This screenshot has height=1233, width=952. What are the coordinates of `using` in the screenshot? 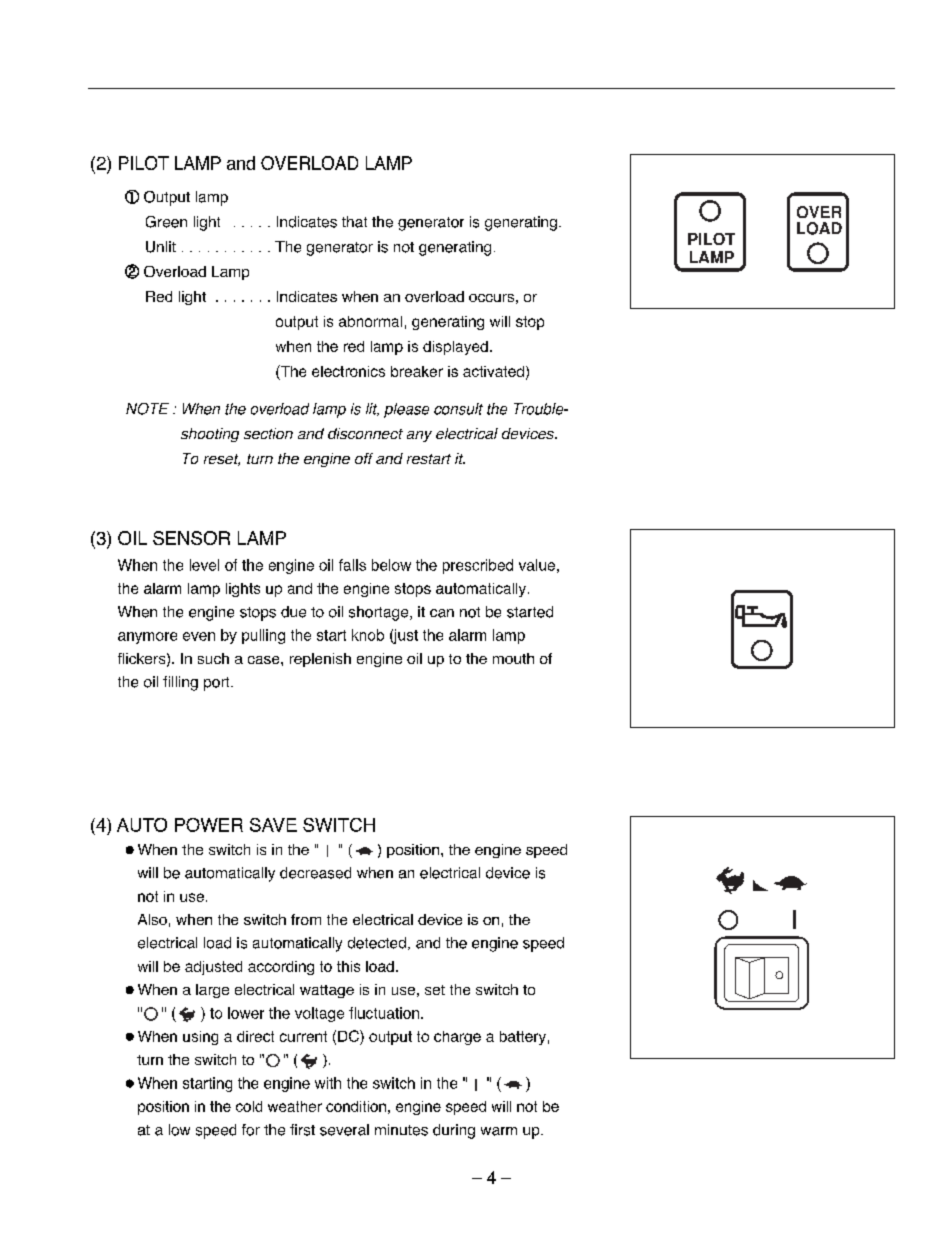 It's located at (200, 1038).
